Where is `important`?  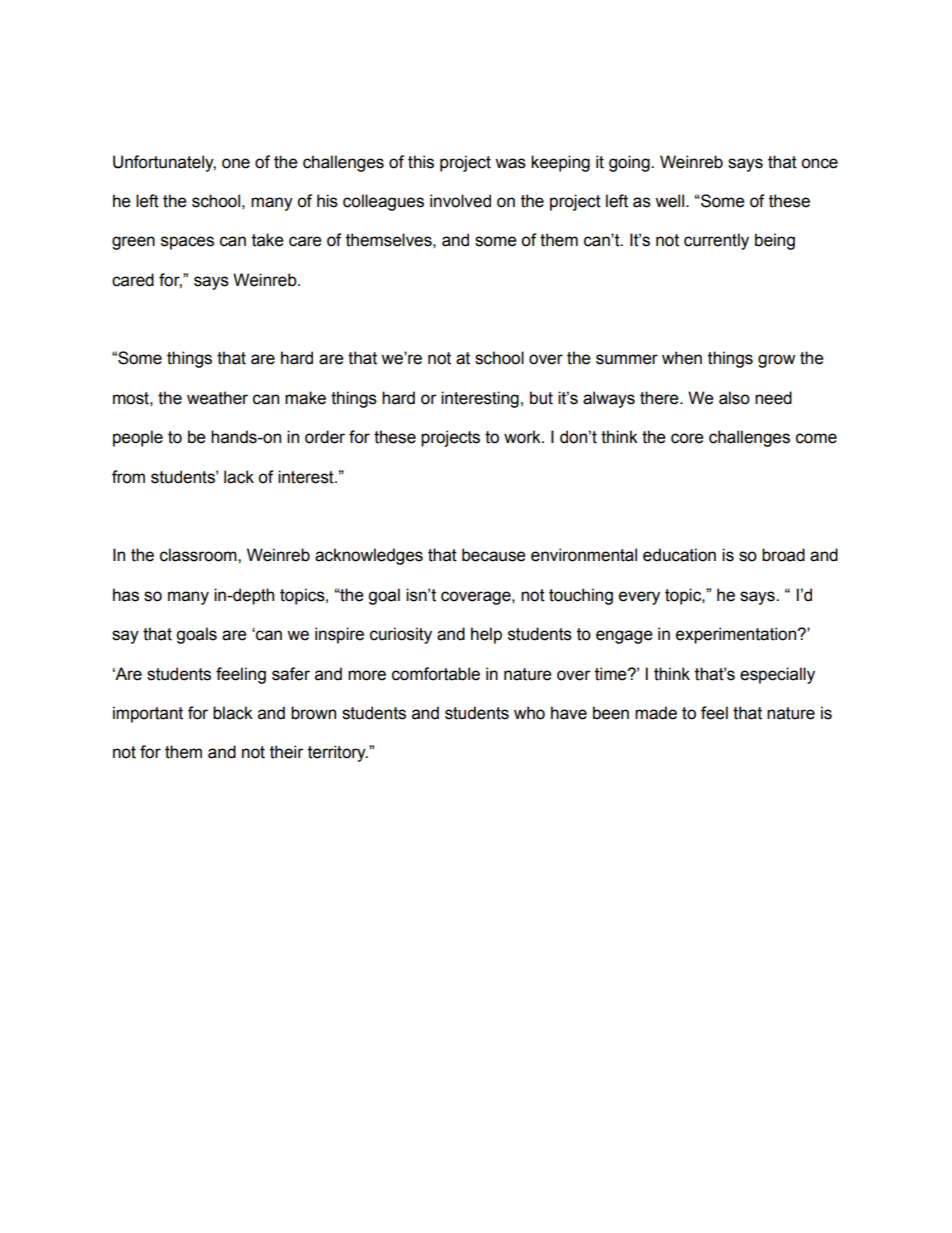
important is located at coordinates (148, 714).
